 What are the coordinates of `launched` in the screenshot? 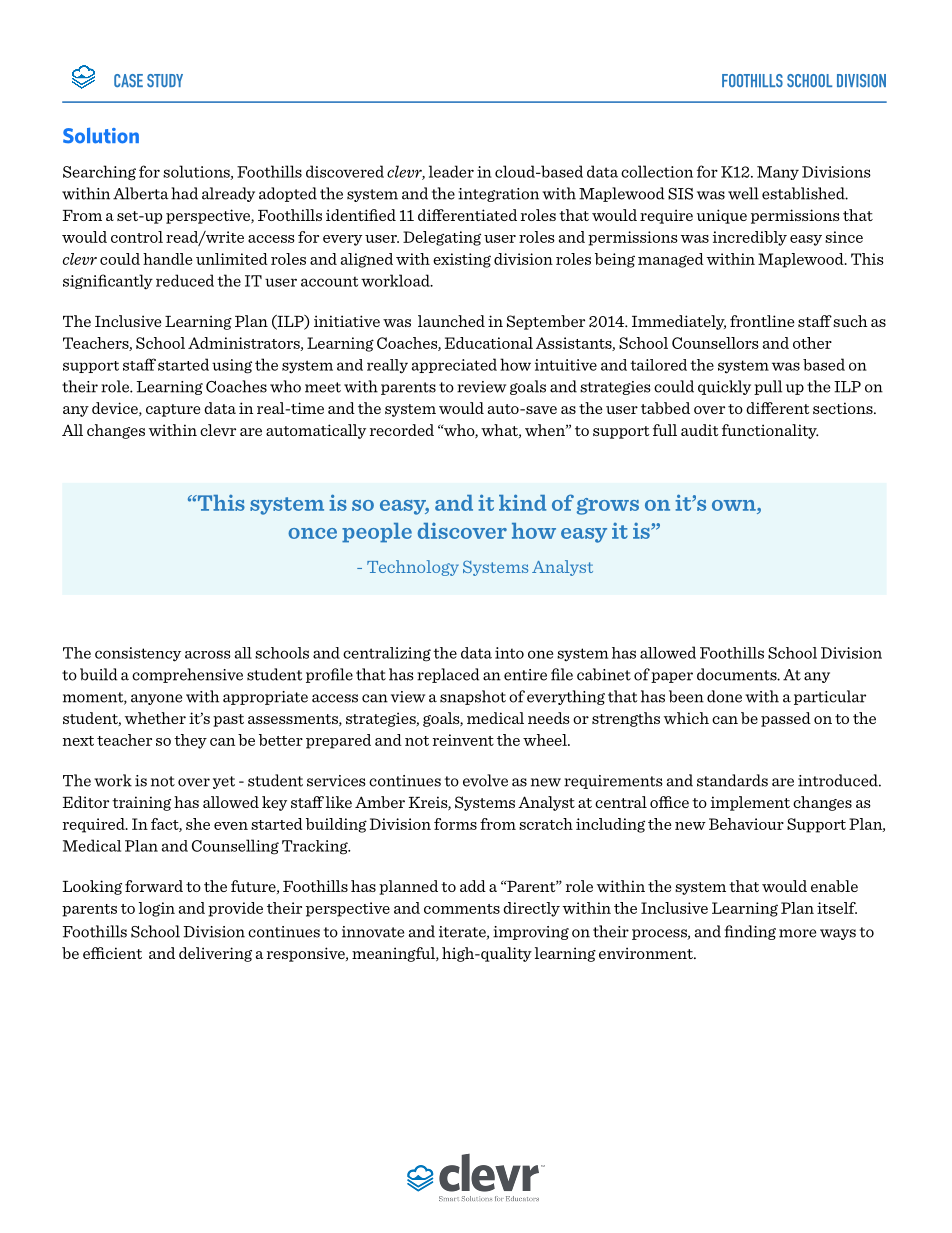 It's located at (451, 321).
